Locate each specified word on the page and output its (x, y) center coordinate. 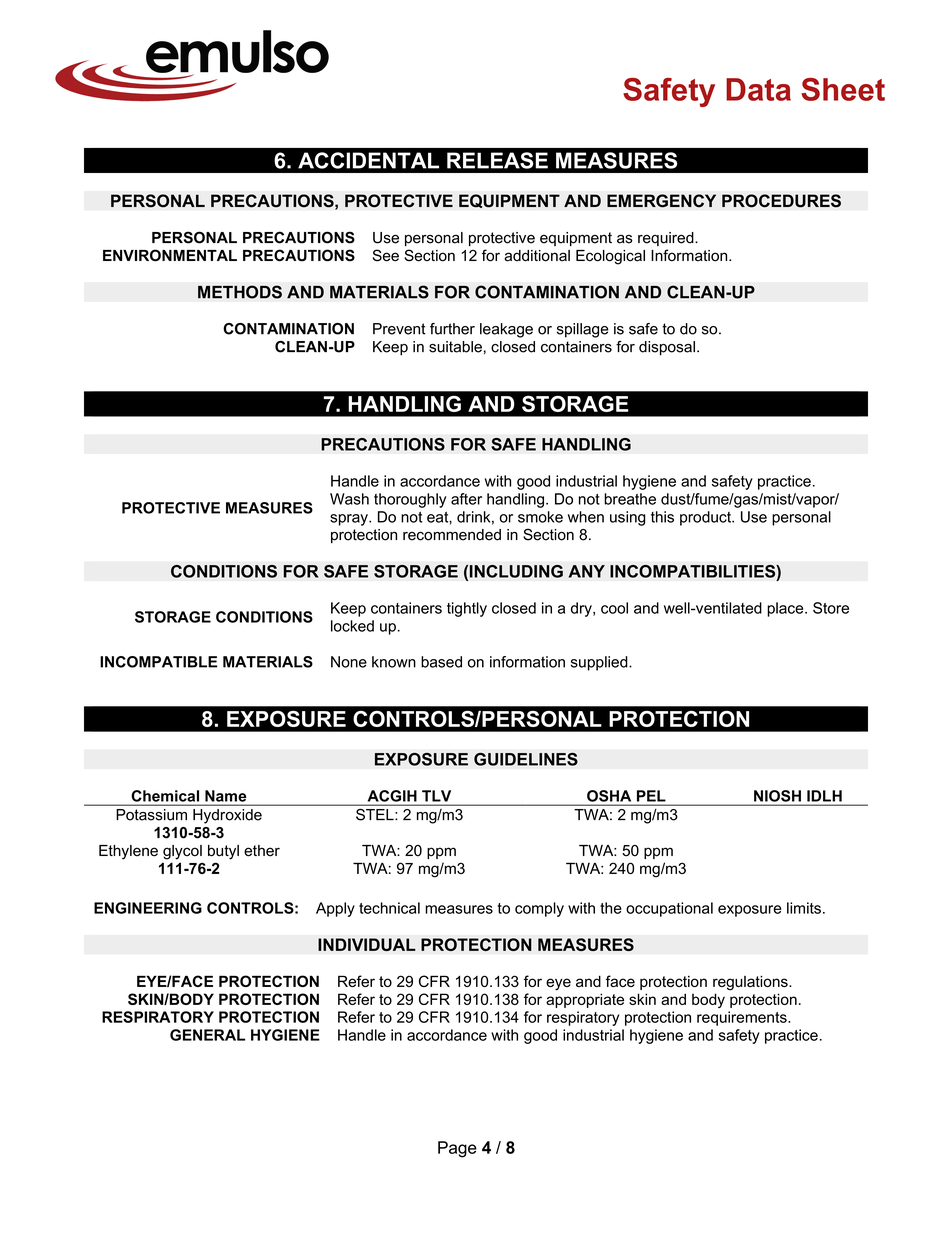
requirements (743, 1018)
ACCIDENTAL (368, 160)
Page (457, 1149)
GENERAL (207, 1035)
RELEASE (497, 160)
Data (758, 89)
